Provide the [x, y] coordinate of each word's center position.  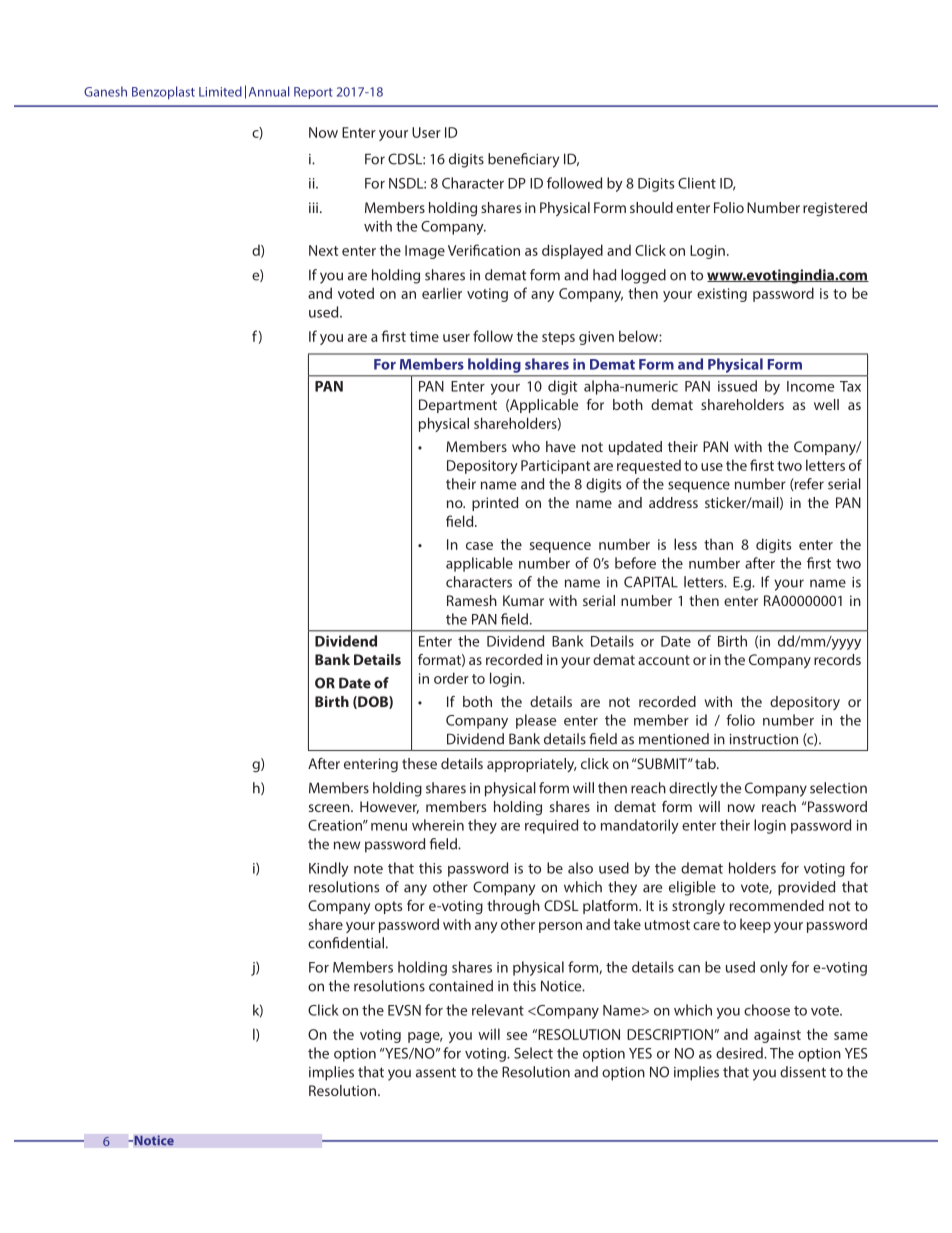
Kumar [523, 600]
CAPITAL [651, 582]
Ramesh [472, 600]
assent [436, 1072]
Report [313, 93]
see [517, 1036]
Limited [220, 91]
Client [697, 183]
